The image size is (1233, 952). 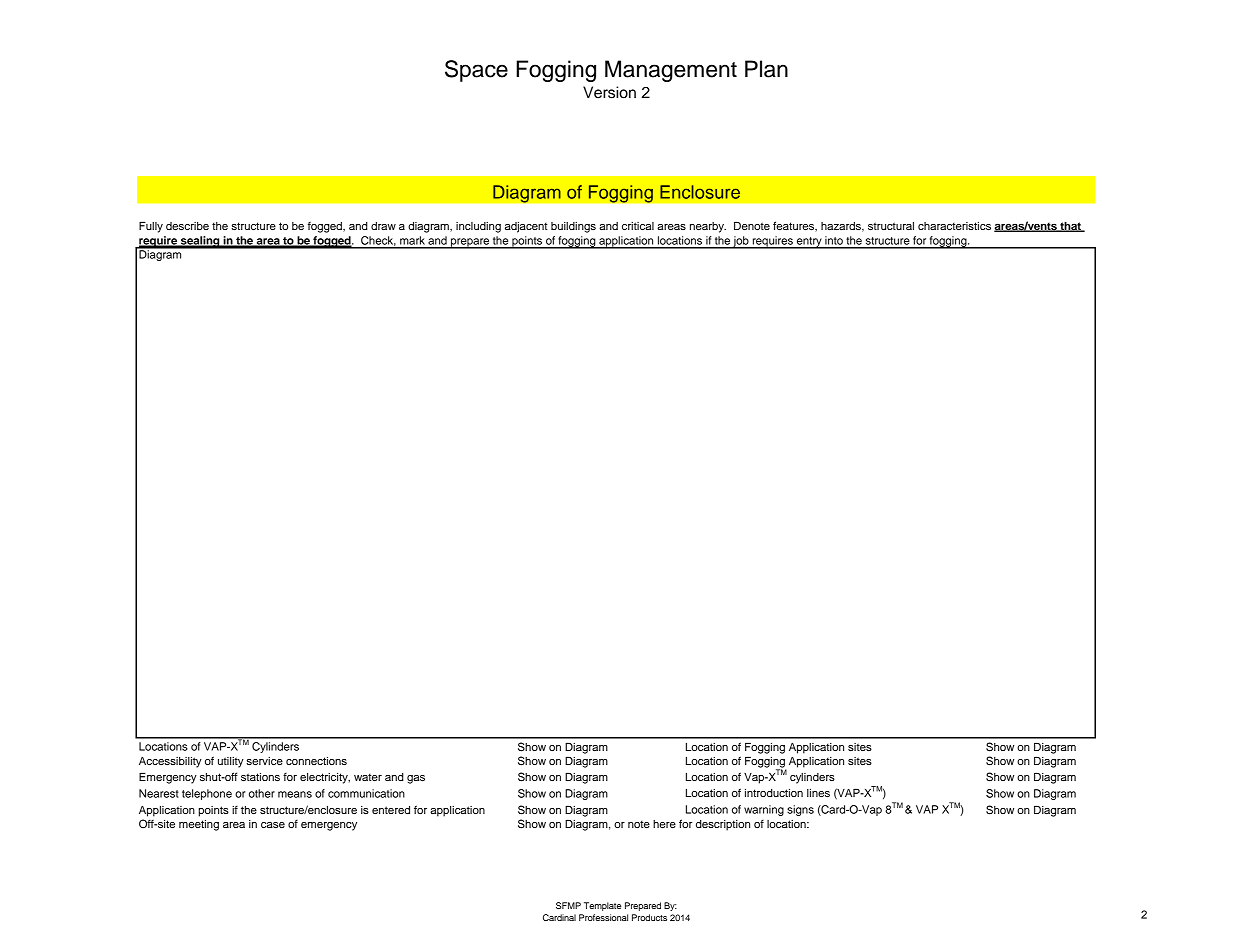 I want to click on entry, so click(x=809, y=243).
